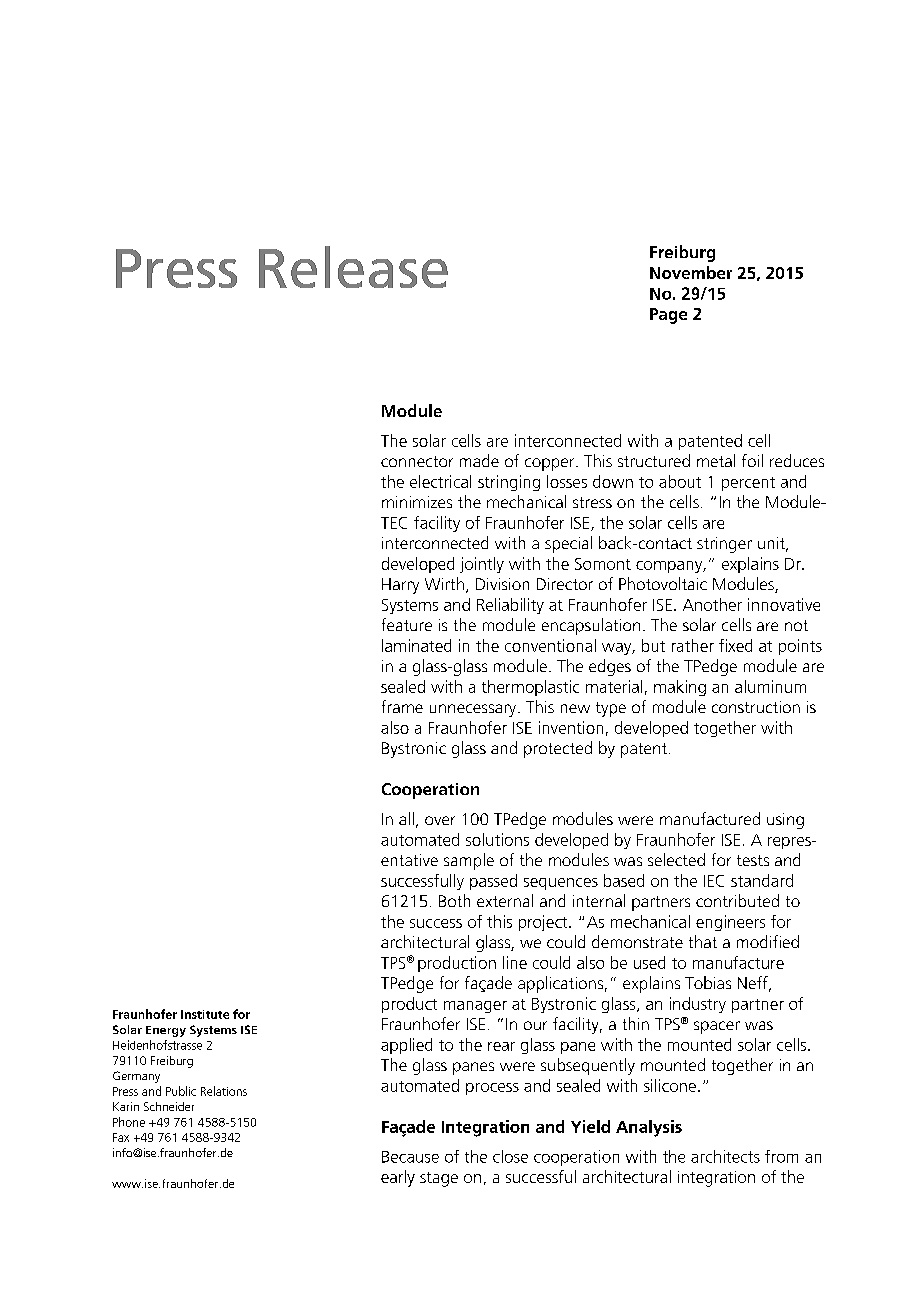 The image size is (924, 1308). What do you see at coordinates (439, 1179) in the screenshot?
I see `stage` at bounding box center [439, 1179].
